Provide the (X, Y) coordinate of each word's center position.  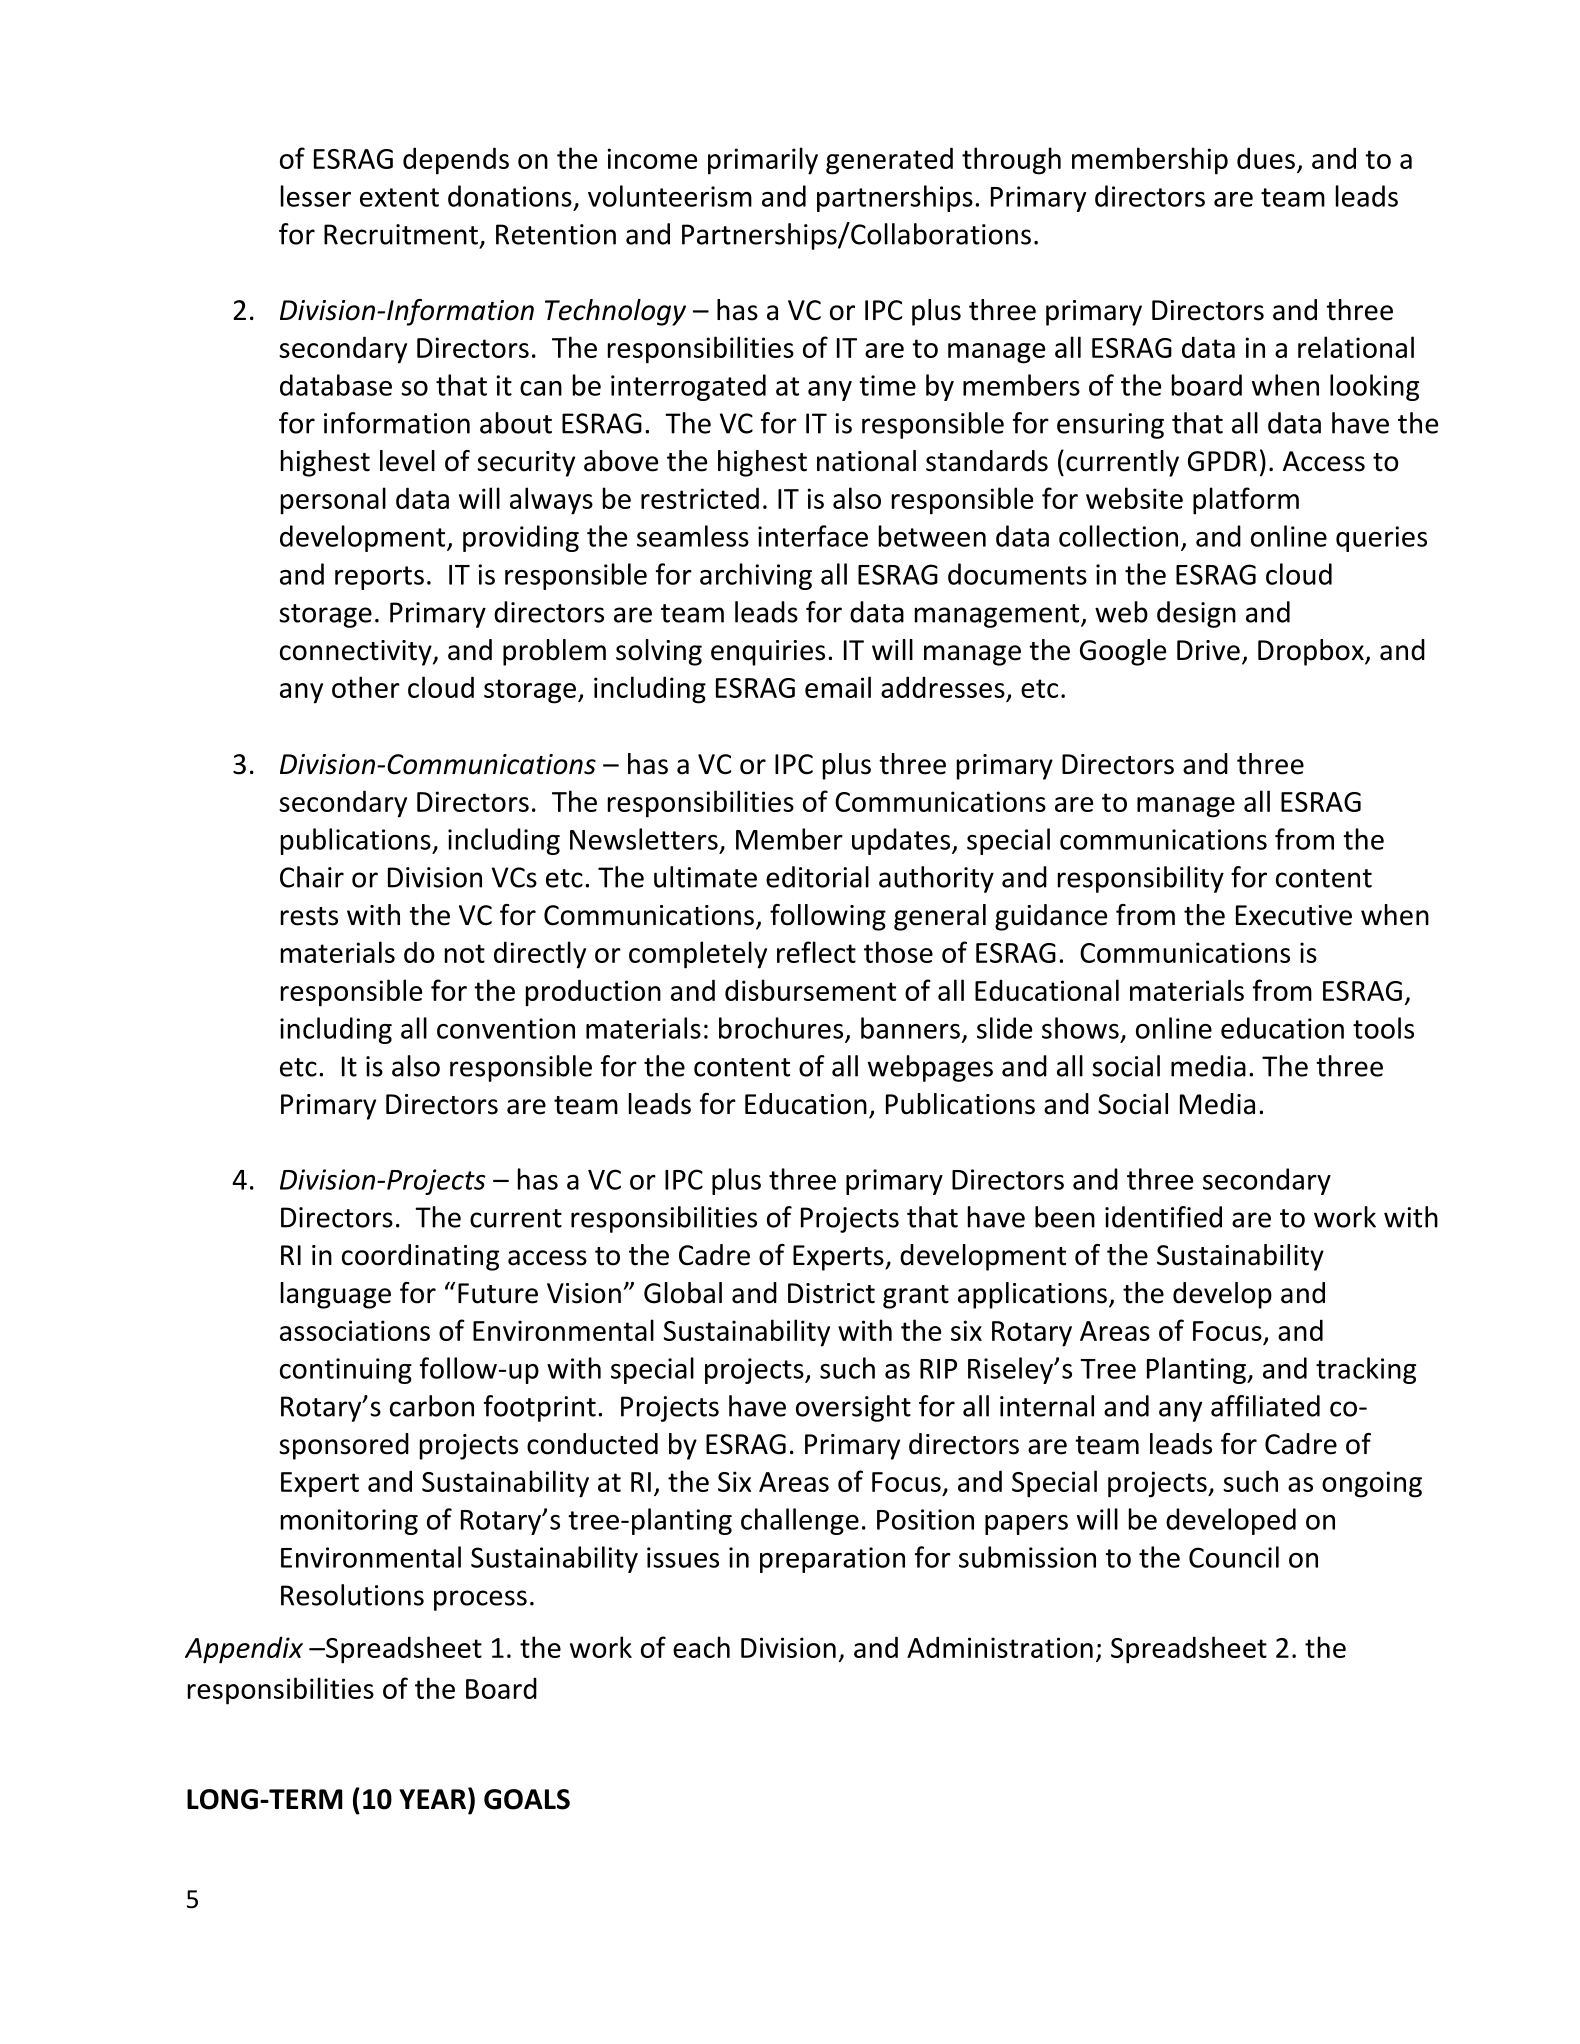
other (366, 687)
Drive (1208, 650)
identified (1163, 1217)
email (838, 687)
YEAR (432, 1799)
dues (1266, 158)
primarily (763, 161)
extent (399, 197)
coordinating (420, 1257)
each (701, 1647)
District (831, 1293)
